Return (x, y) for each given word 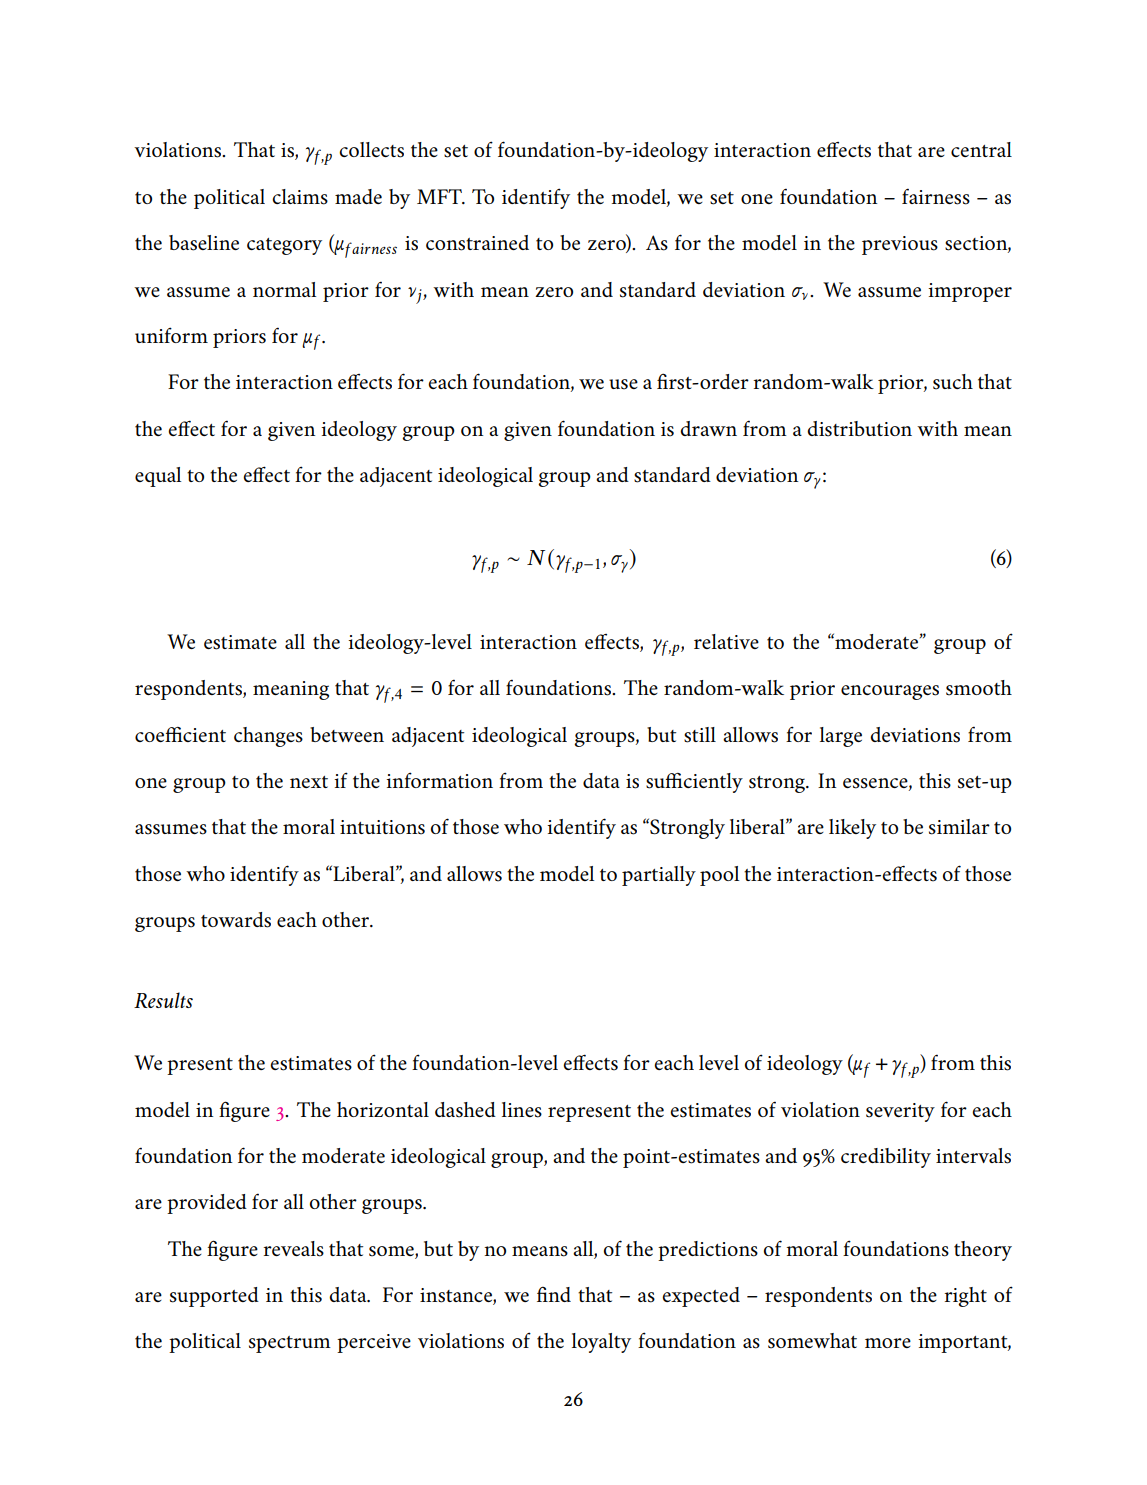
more (888, 1343)
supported (214, 1297)
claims (300, 197)
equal (158, 477)
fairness (936, 196)
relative (726, 641)
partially (659, 876)
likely (852, 829)
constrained (477, 243)
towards (236, 920)
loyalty (601, 1343)
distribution (859, 429)
